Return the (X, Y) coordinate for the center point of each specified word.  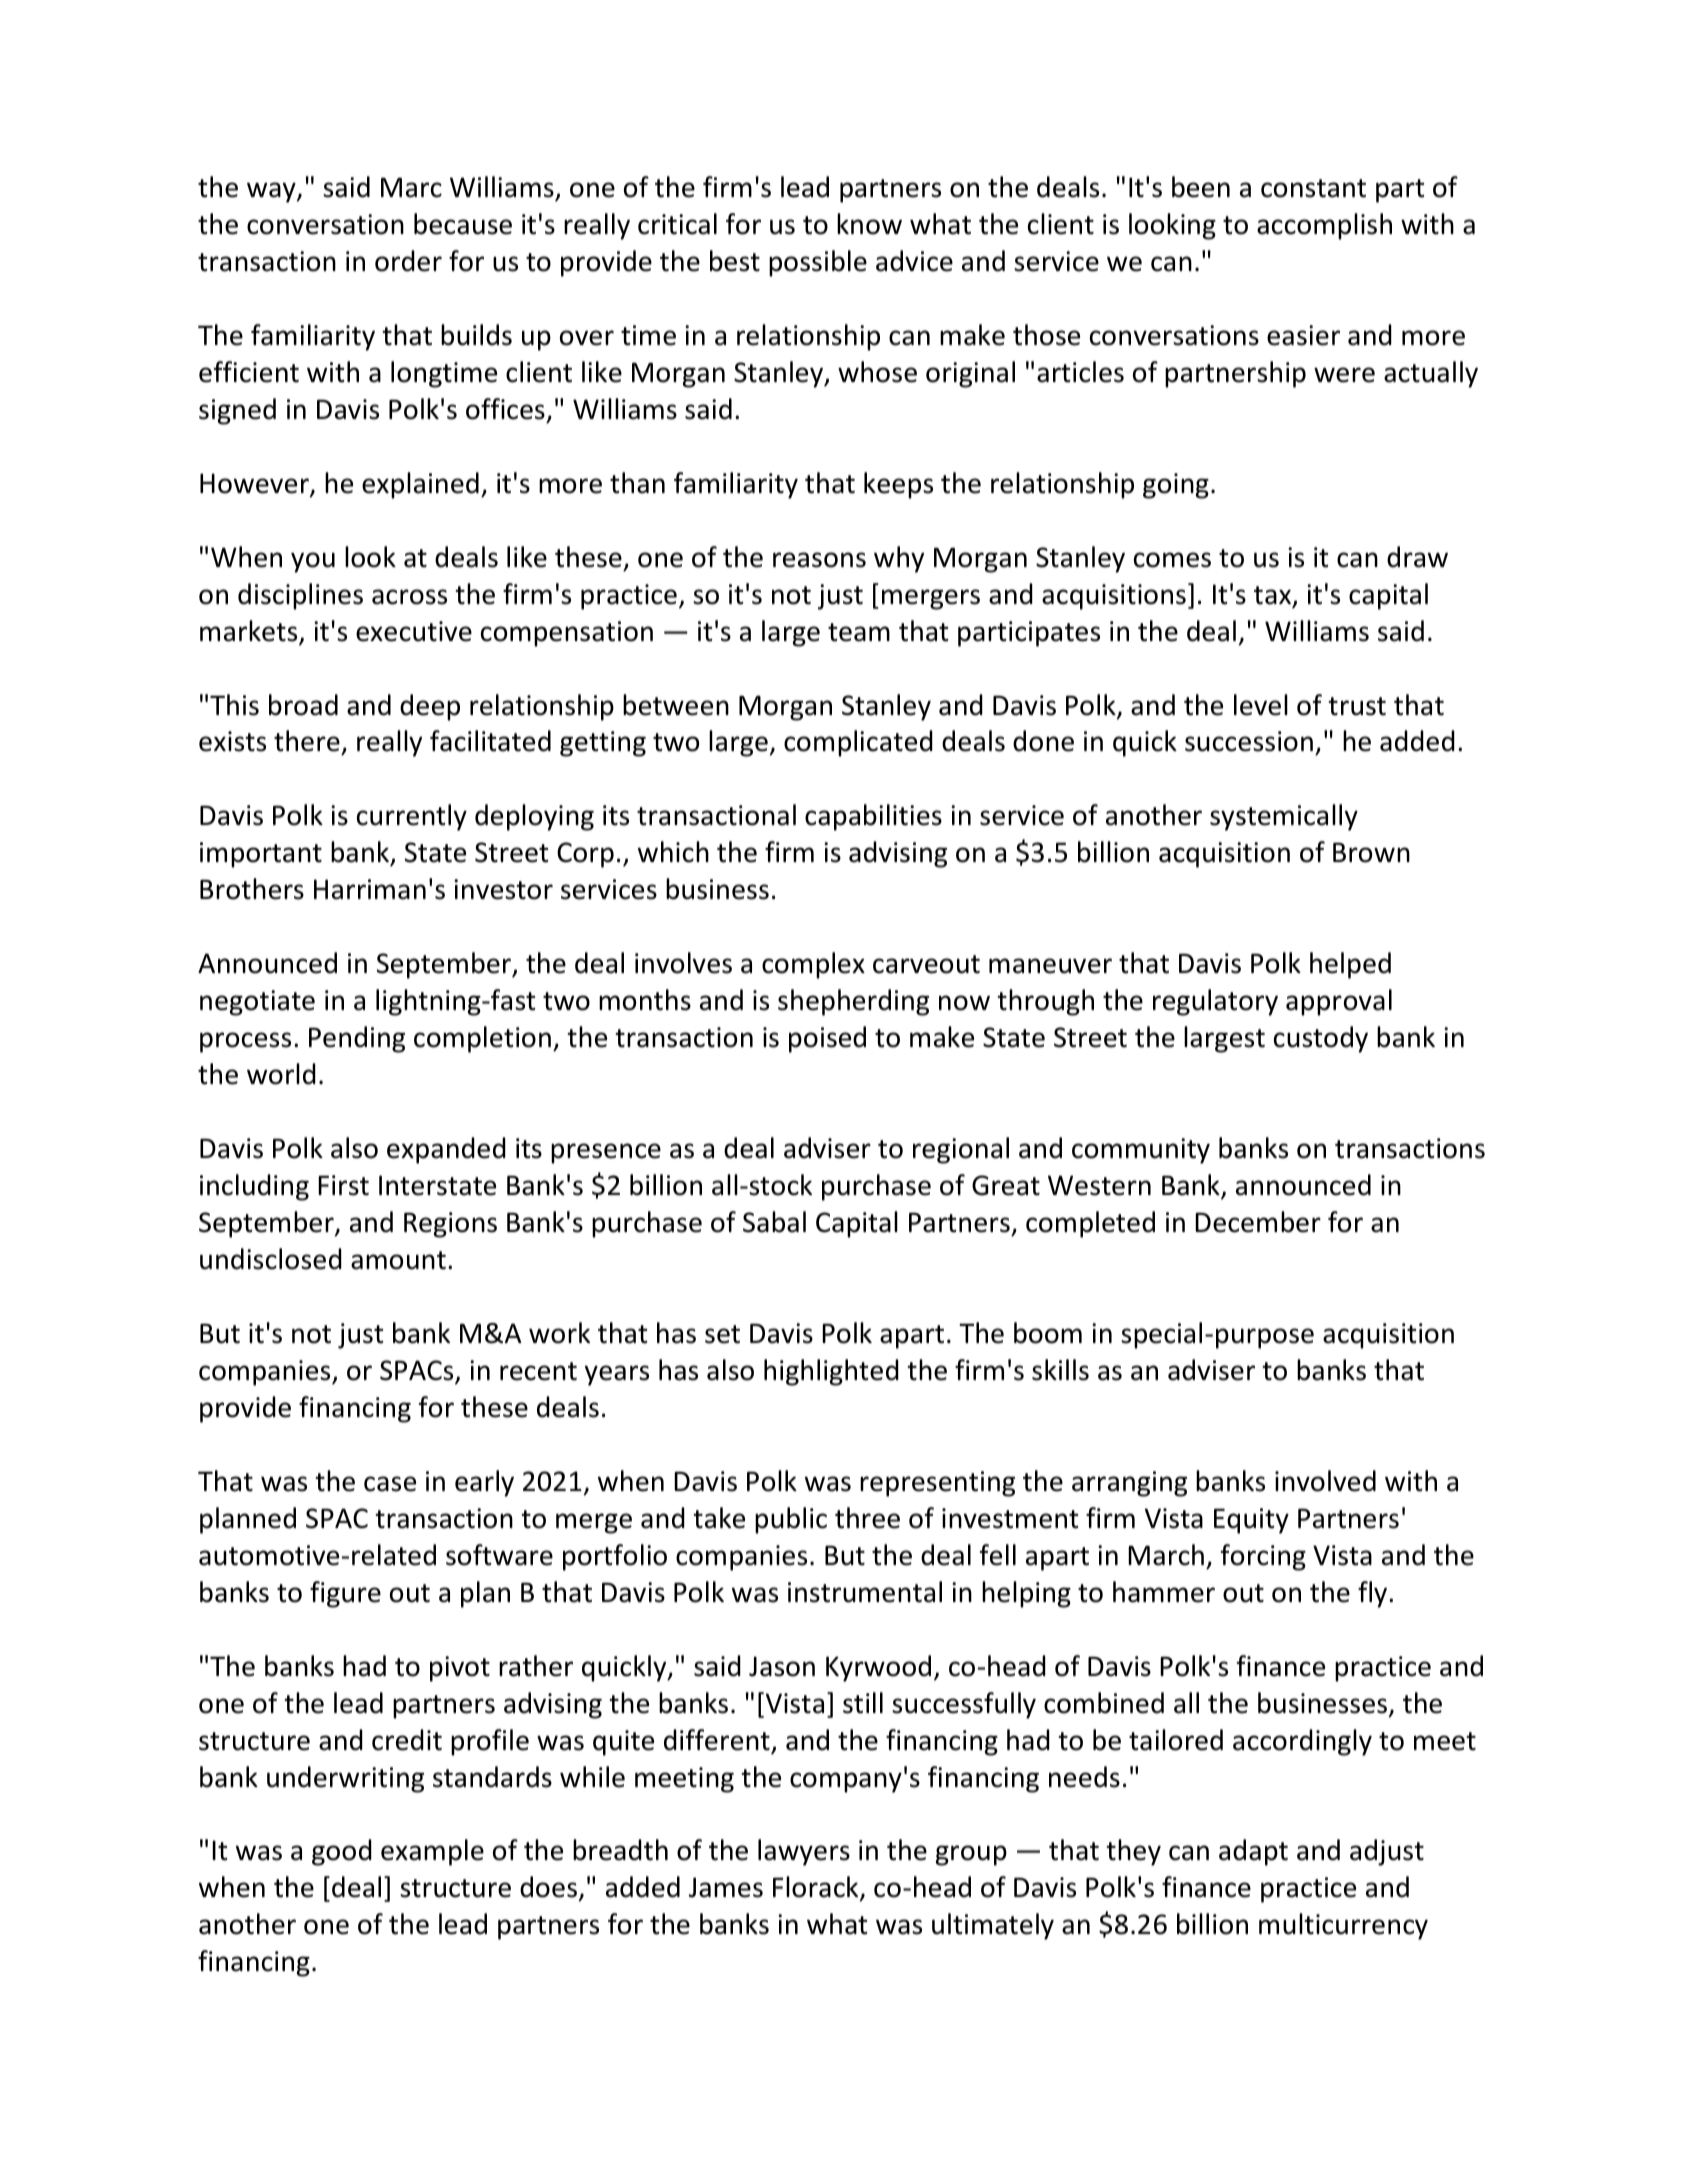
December (1258, 1222)
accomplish (1324, 226)
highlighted (831, 1372)
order (408, 261)
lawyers (804, 1852)
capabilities (873, 817)
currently (412, 817)
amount (398, 1260)
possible (818, 263)
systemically (1284, 817)
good (342, 1852)
